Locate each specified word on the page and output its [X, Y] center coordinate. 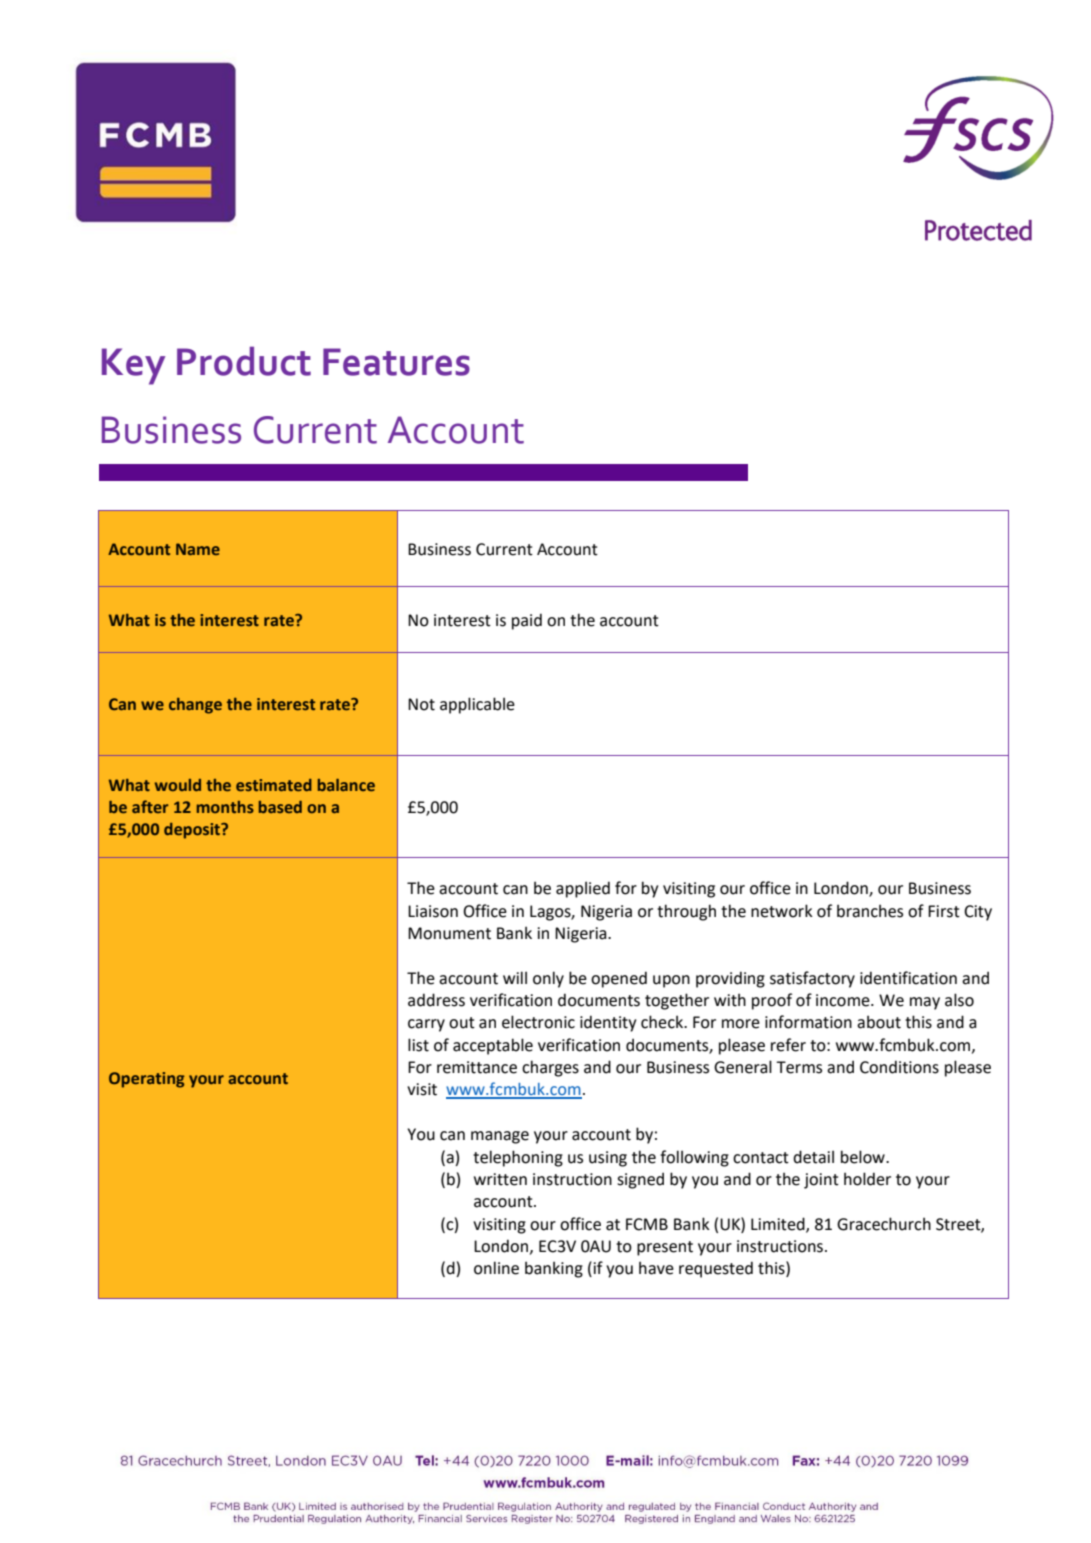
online [496, 1268]
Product [244, 361]
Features [396, 362]
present [665, 1248]
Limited [779, 1224]
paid [527, 621]
